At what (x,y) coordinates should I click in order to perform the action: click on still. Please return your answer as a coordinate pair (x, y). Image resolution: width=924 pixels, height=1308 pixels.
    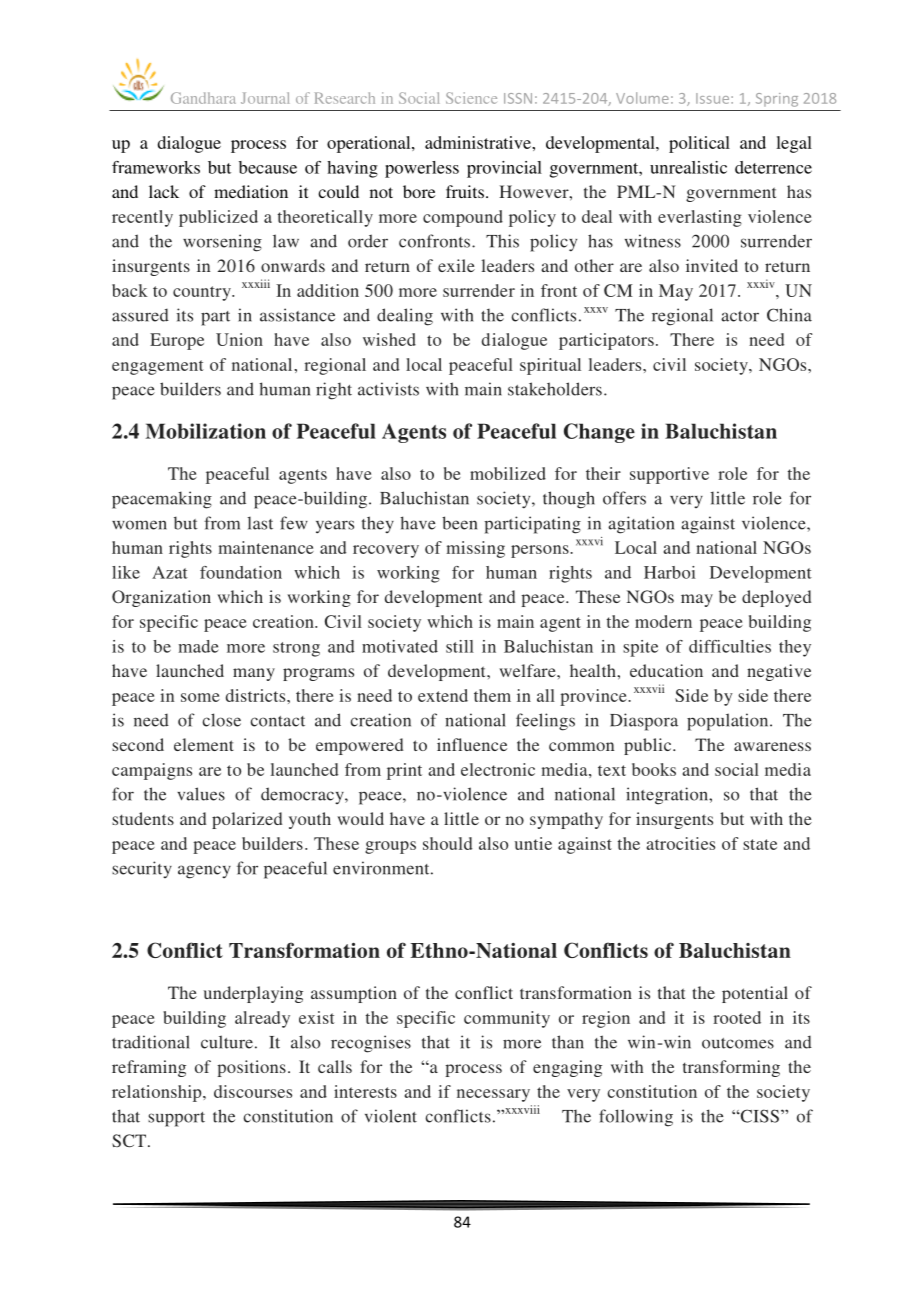
    Looking at the image, I should click on (460, 646).
